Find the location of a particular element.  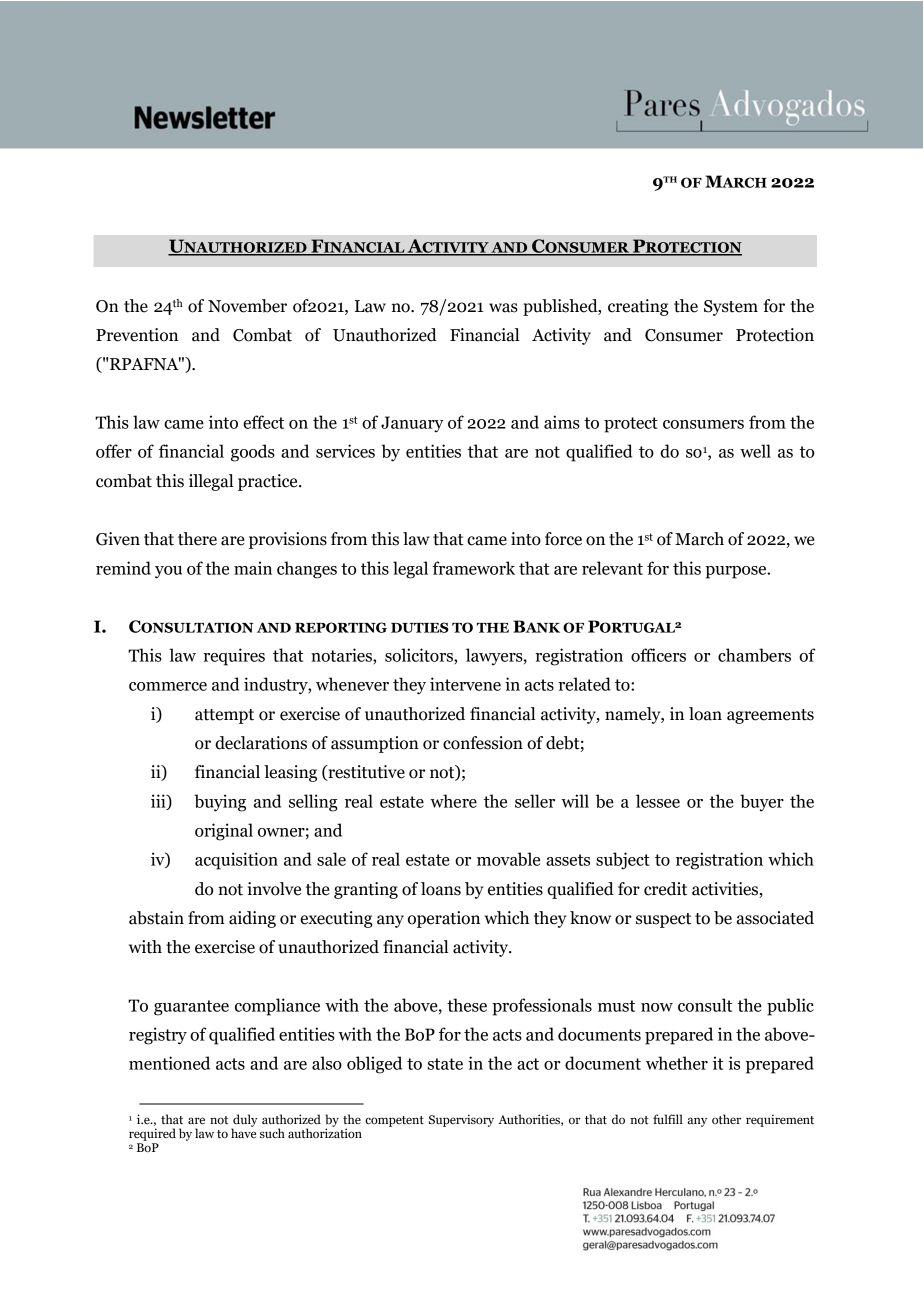

operation is located at coordinates (444, 919).
